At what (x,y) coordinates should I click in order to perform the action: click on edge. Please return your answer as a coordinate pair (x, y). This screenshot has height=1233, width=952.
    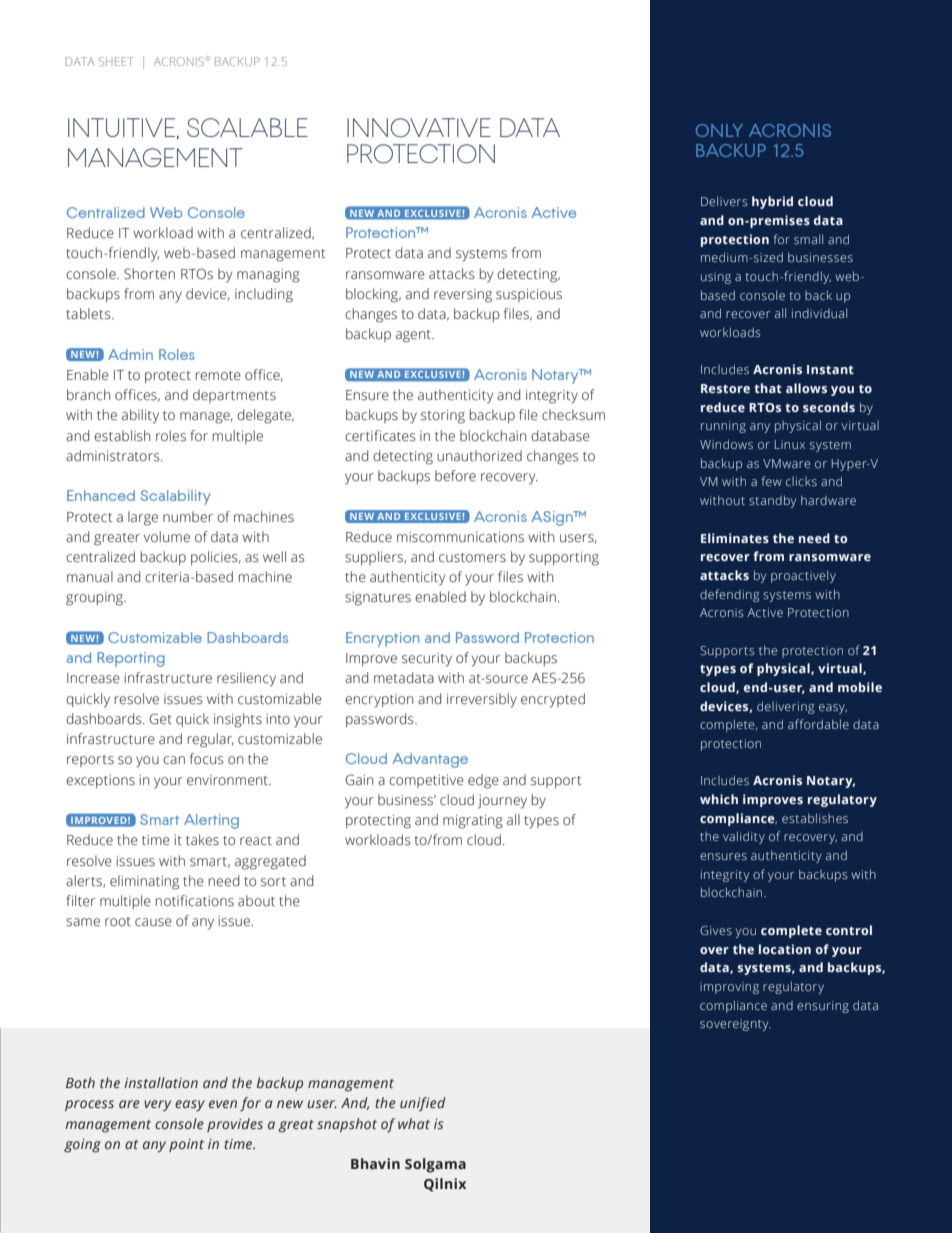
    Looking at the image, I should click on (483, 781).
